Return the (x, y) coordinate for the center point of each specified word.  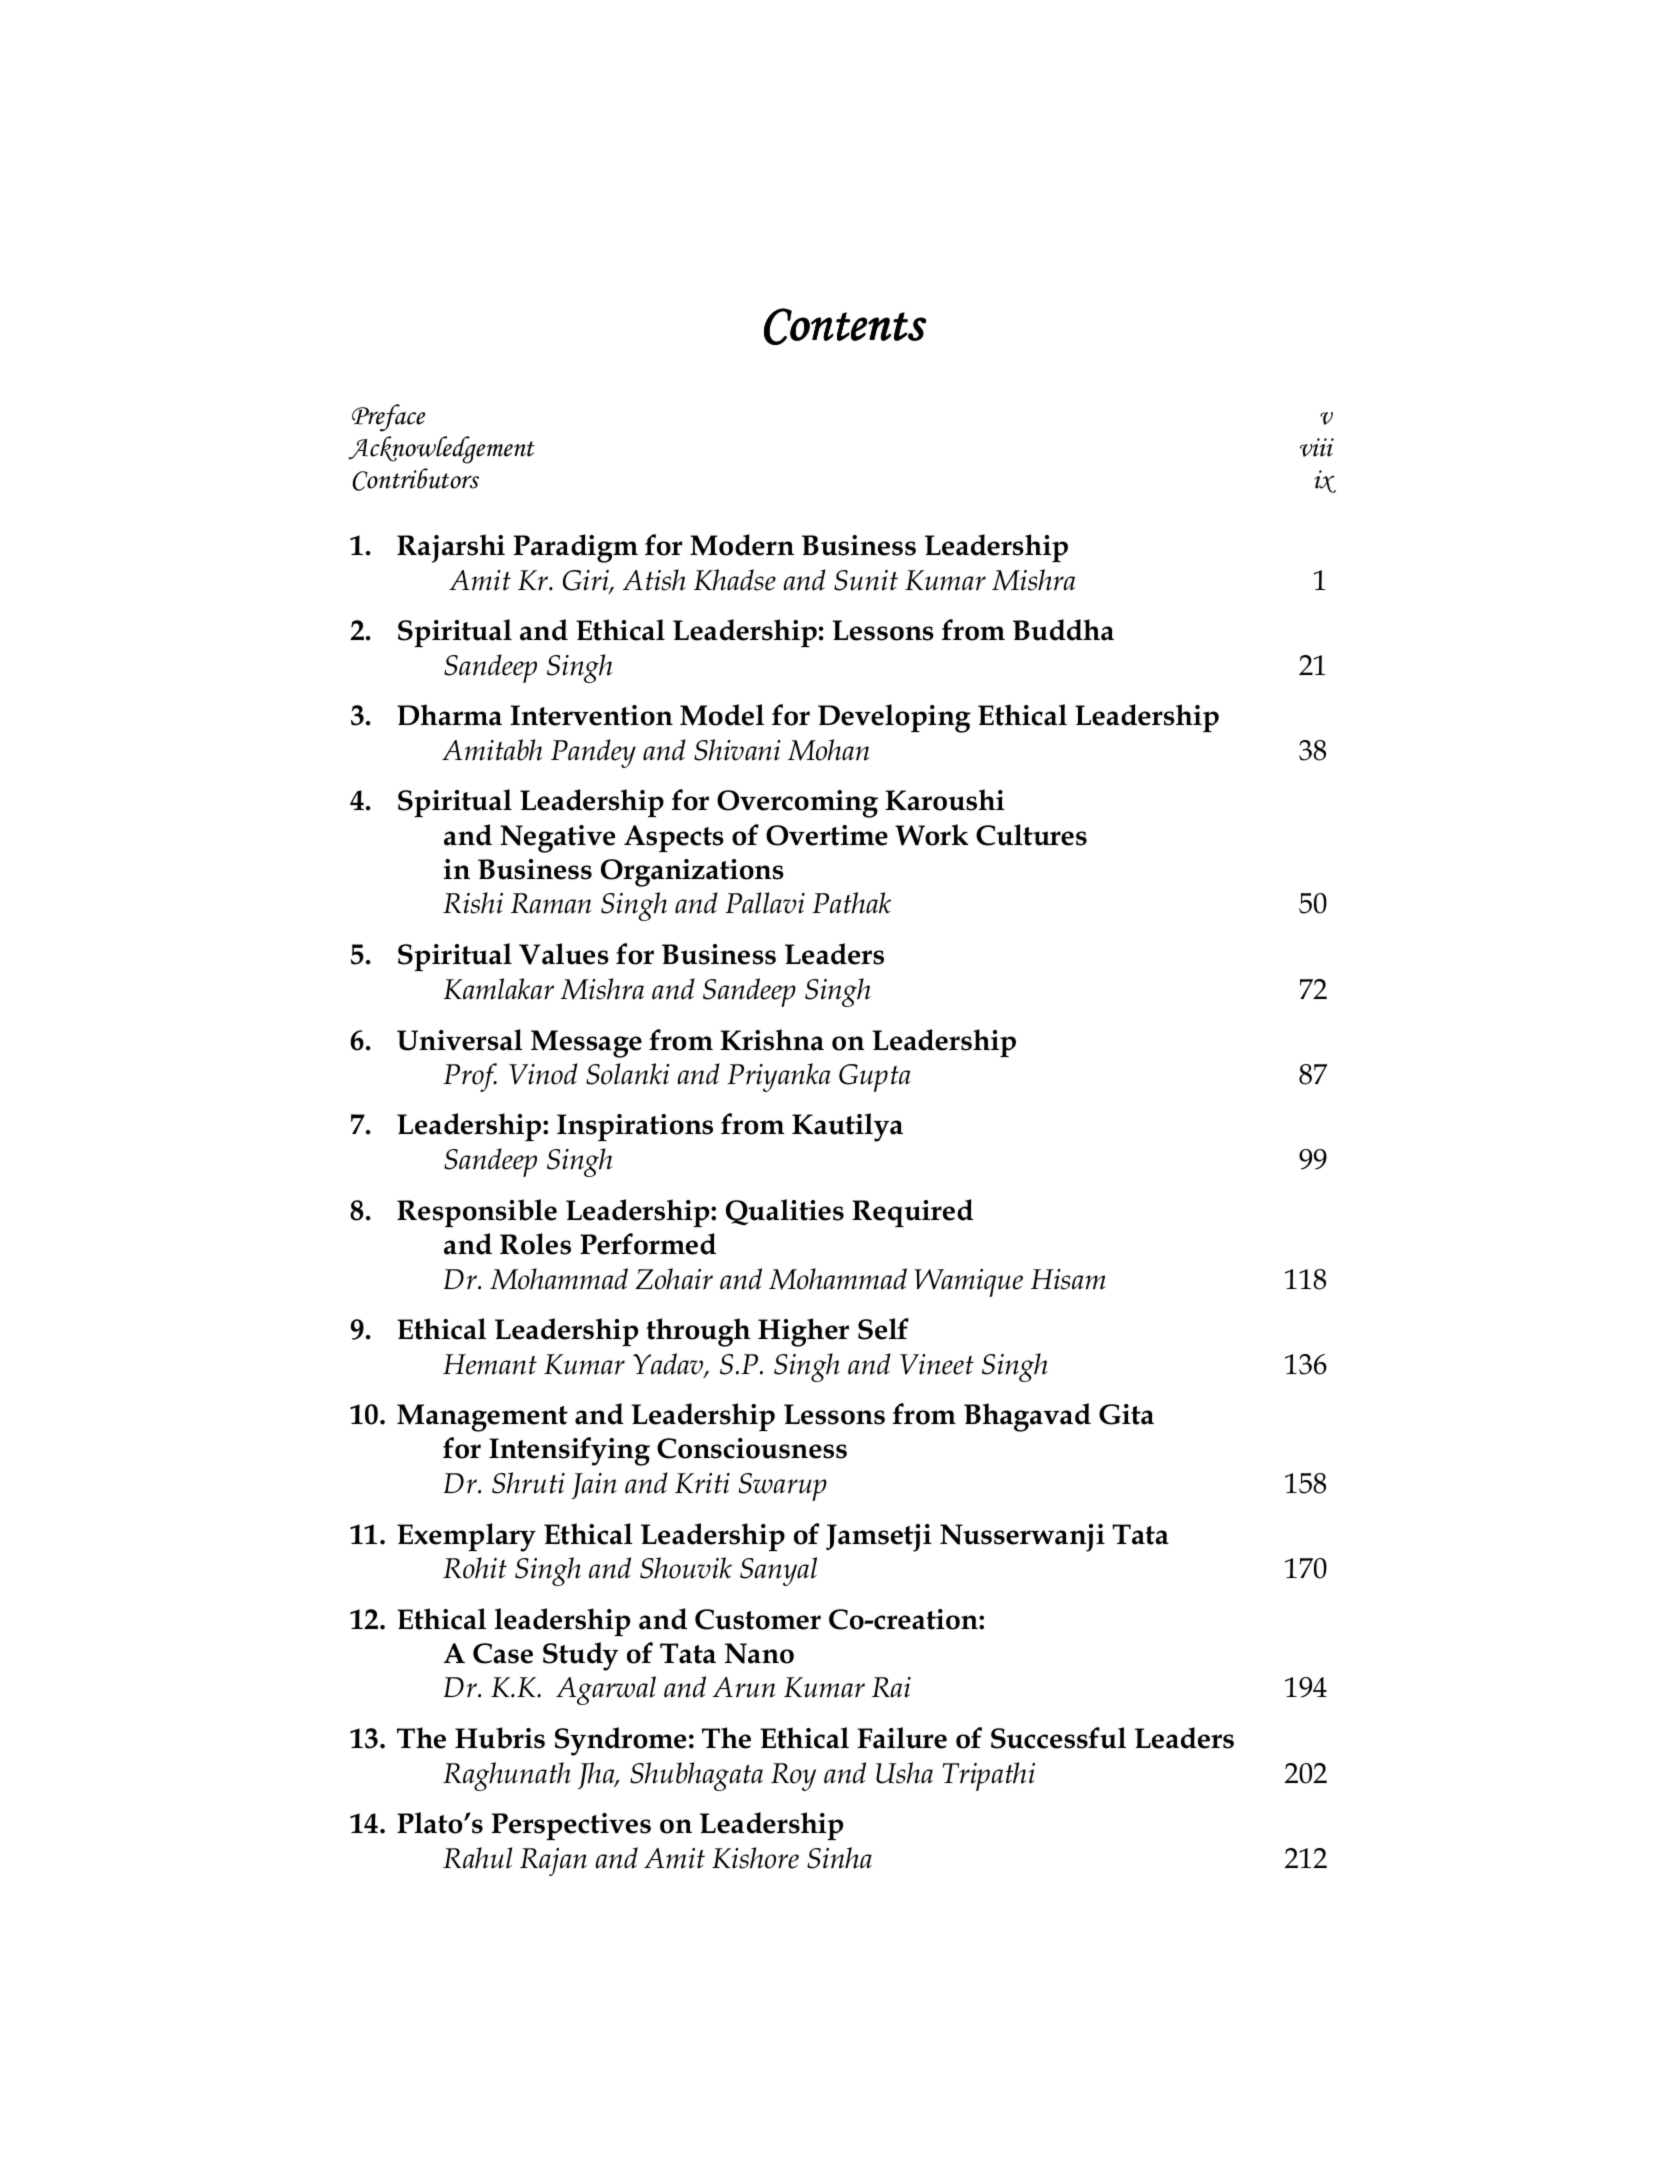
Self (883, 1329)
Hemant (490, 1364)
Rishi (473, 903)
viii (1317, 447)
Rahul (477, 1858)
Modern (742, 545)
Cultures (1031, 835)
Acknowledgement (441, 450)
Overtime (827, 835)
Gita (1126, 1414)
